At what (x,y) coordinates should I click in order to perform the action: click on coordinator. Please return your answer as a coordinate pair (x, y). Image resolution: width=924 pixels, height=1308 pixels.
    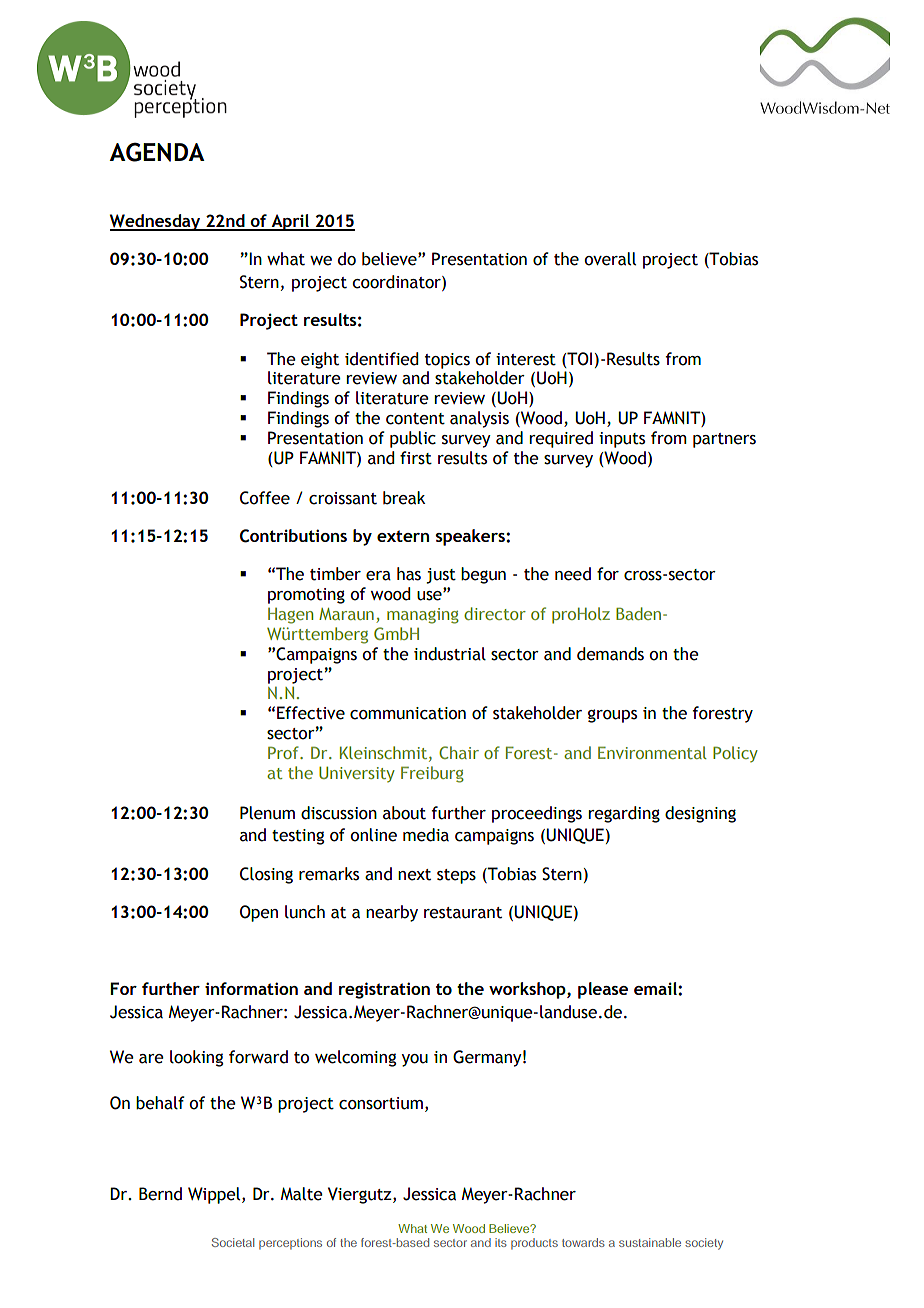
    Looking at the image, I should click on (397, 283).
